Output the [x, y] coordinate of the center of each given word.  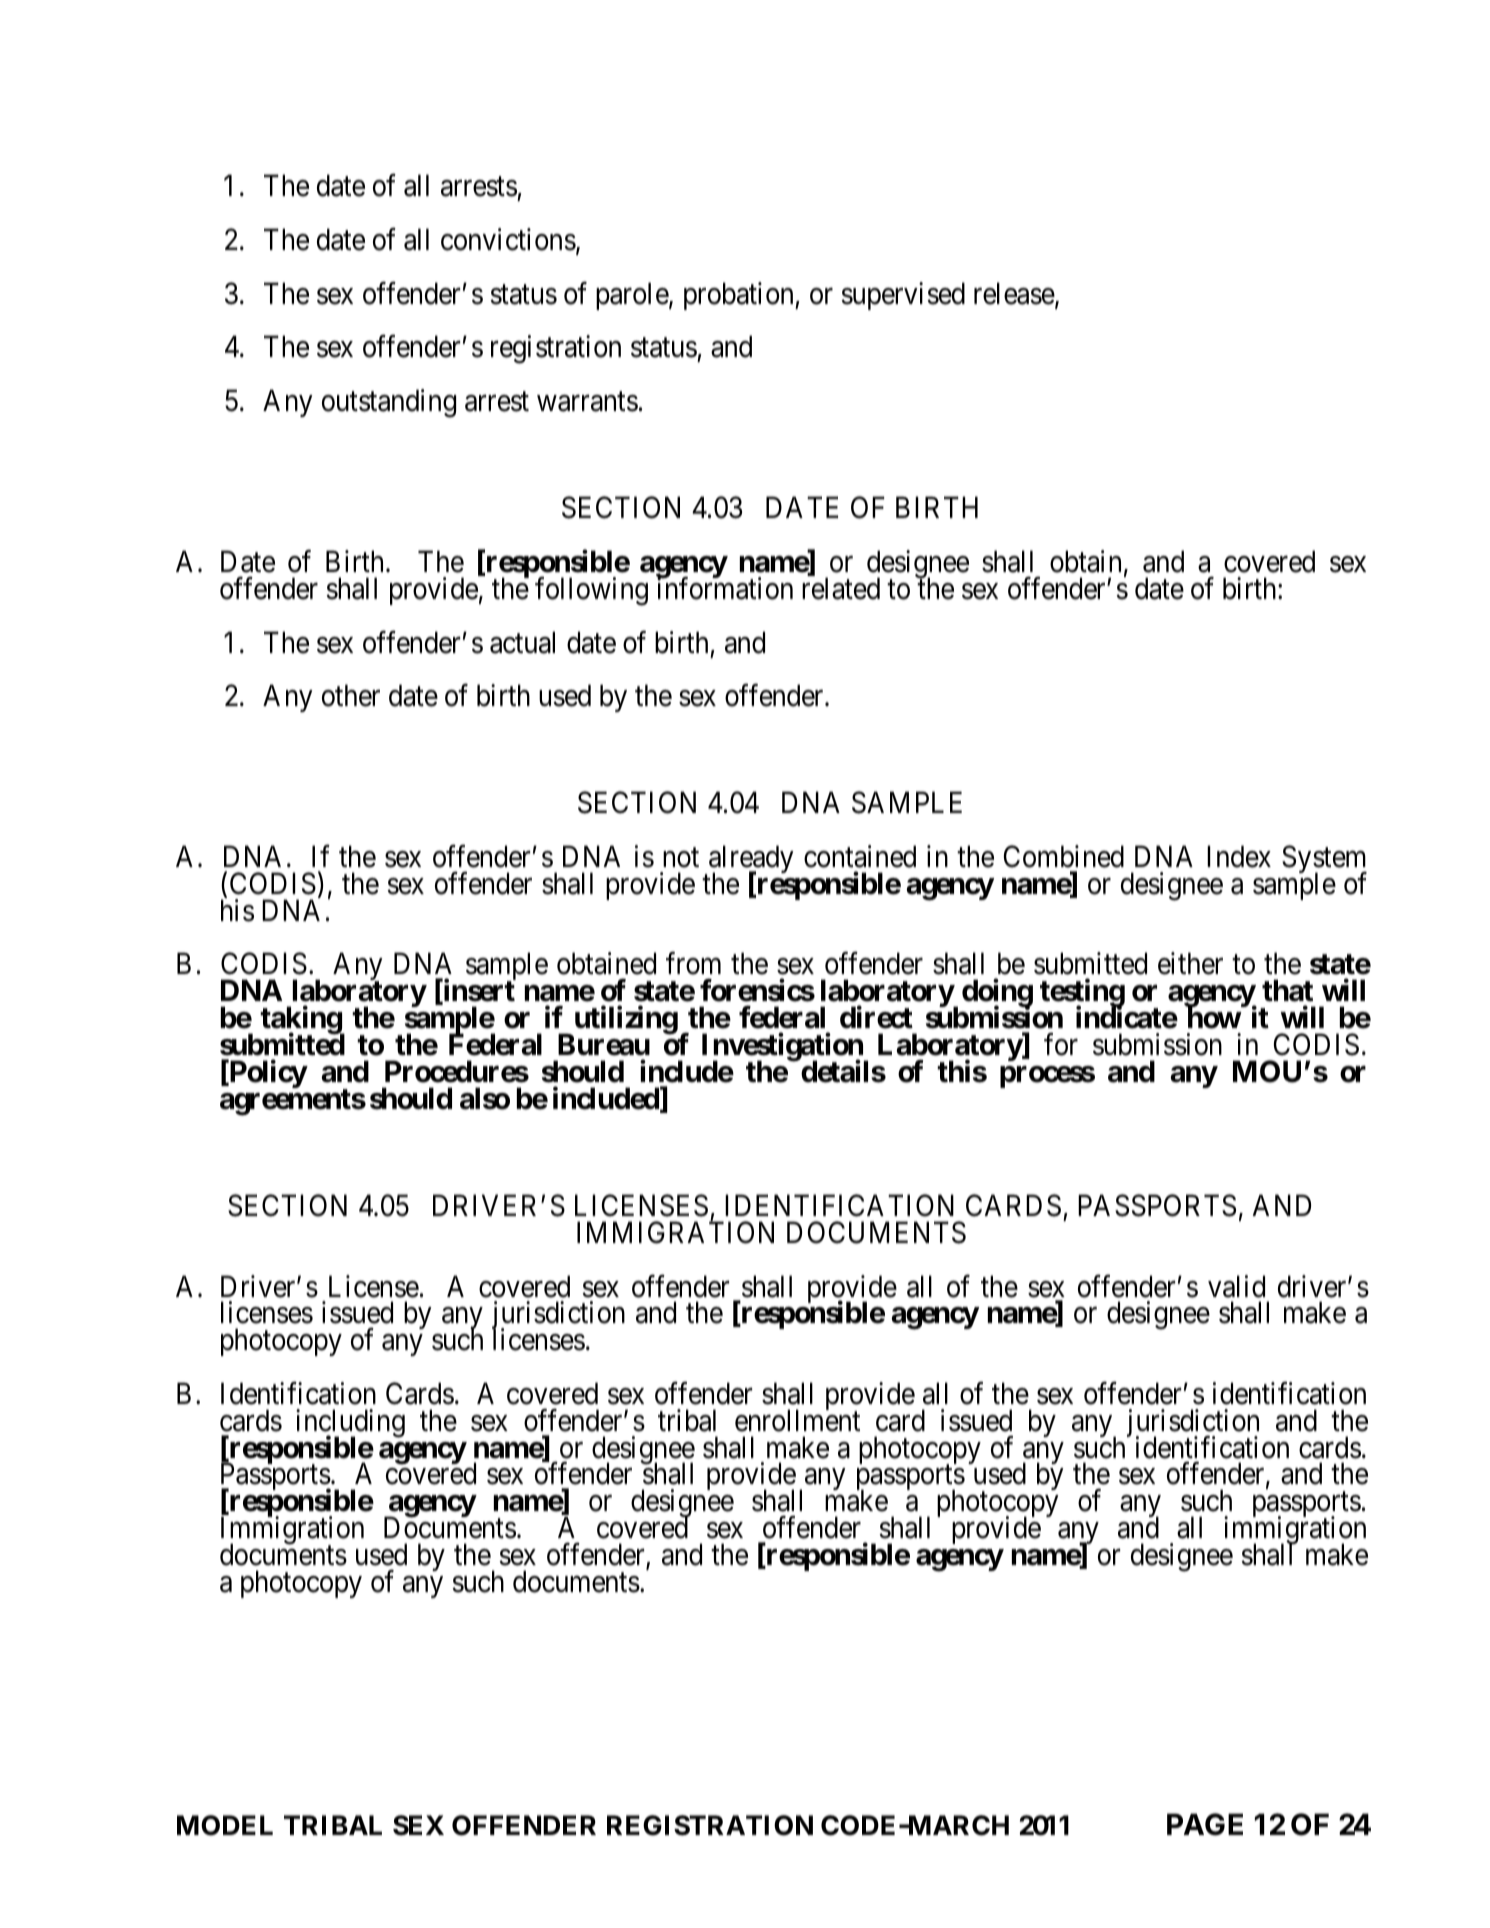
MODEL [225, 1825]
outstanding [389, 403]
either [1190, 963]
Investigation [783, 1048]
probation [740, 296]
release [1015, 294]
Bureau [604, 1044]
